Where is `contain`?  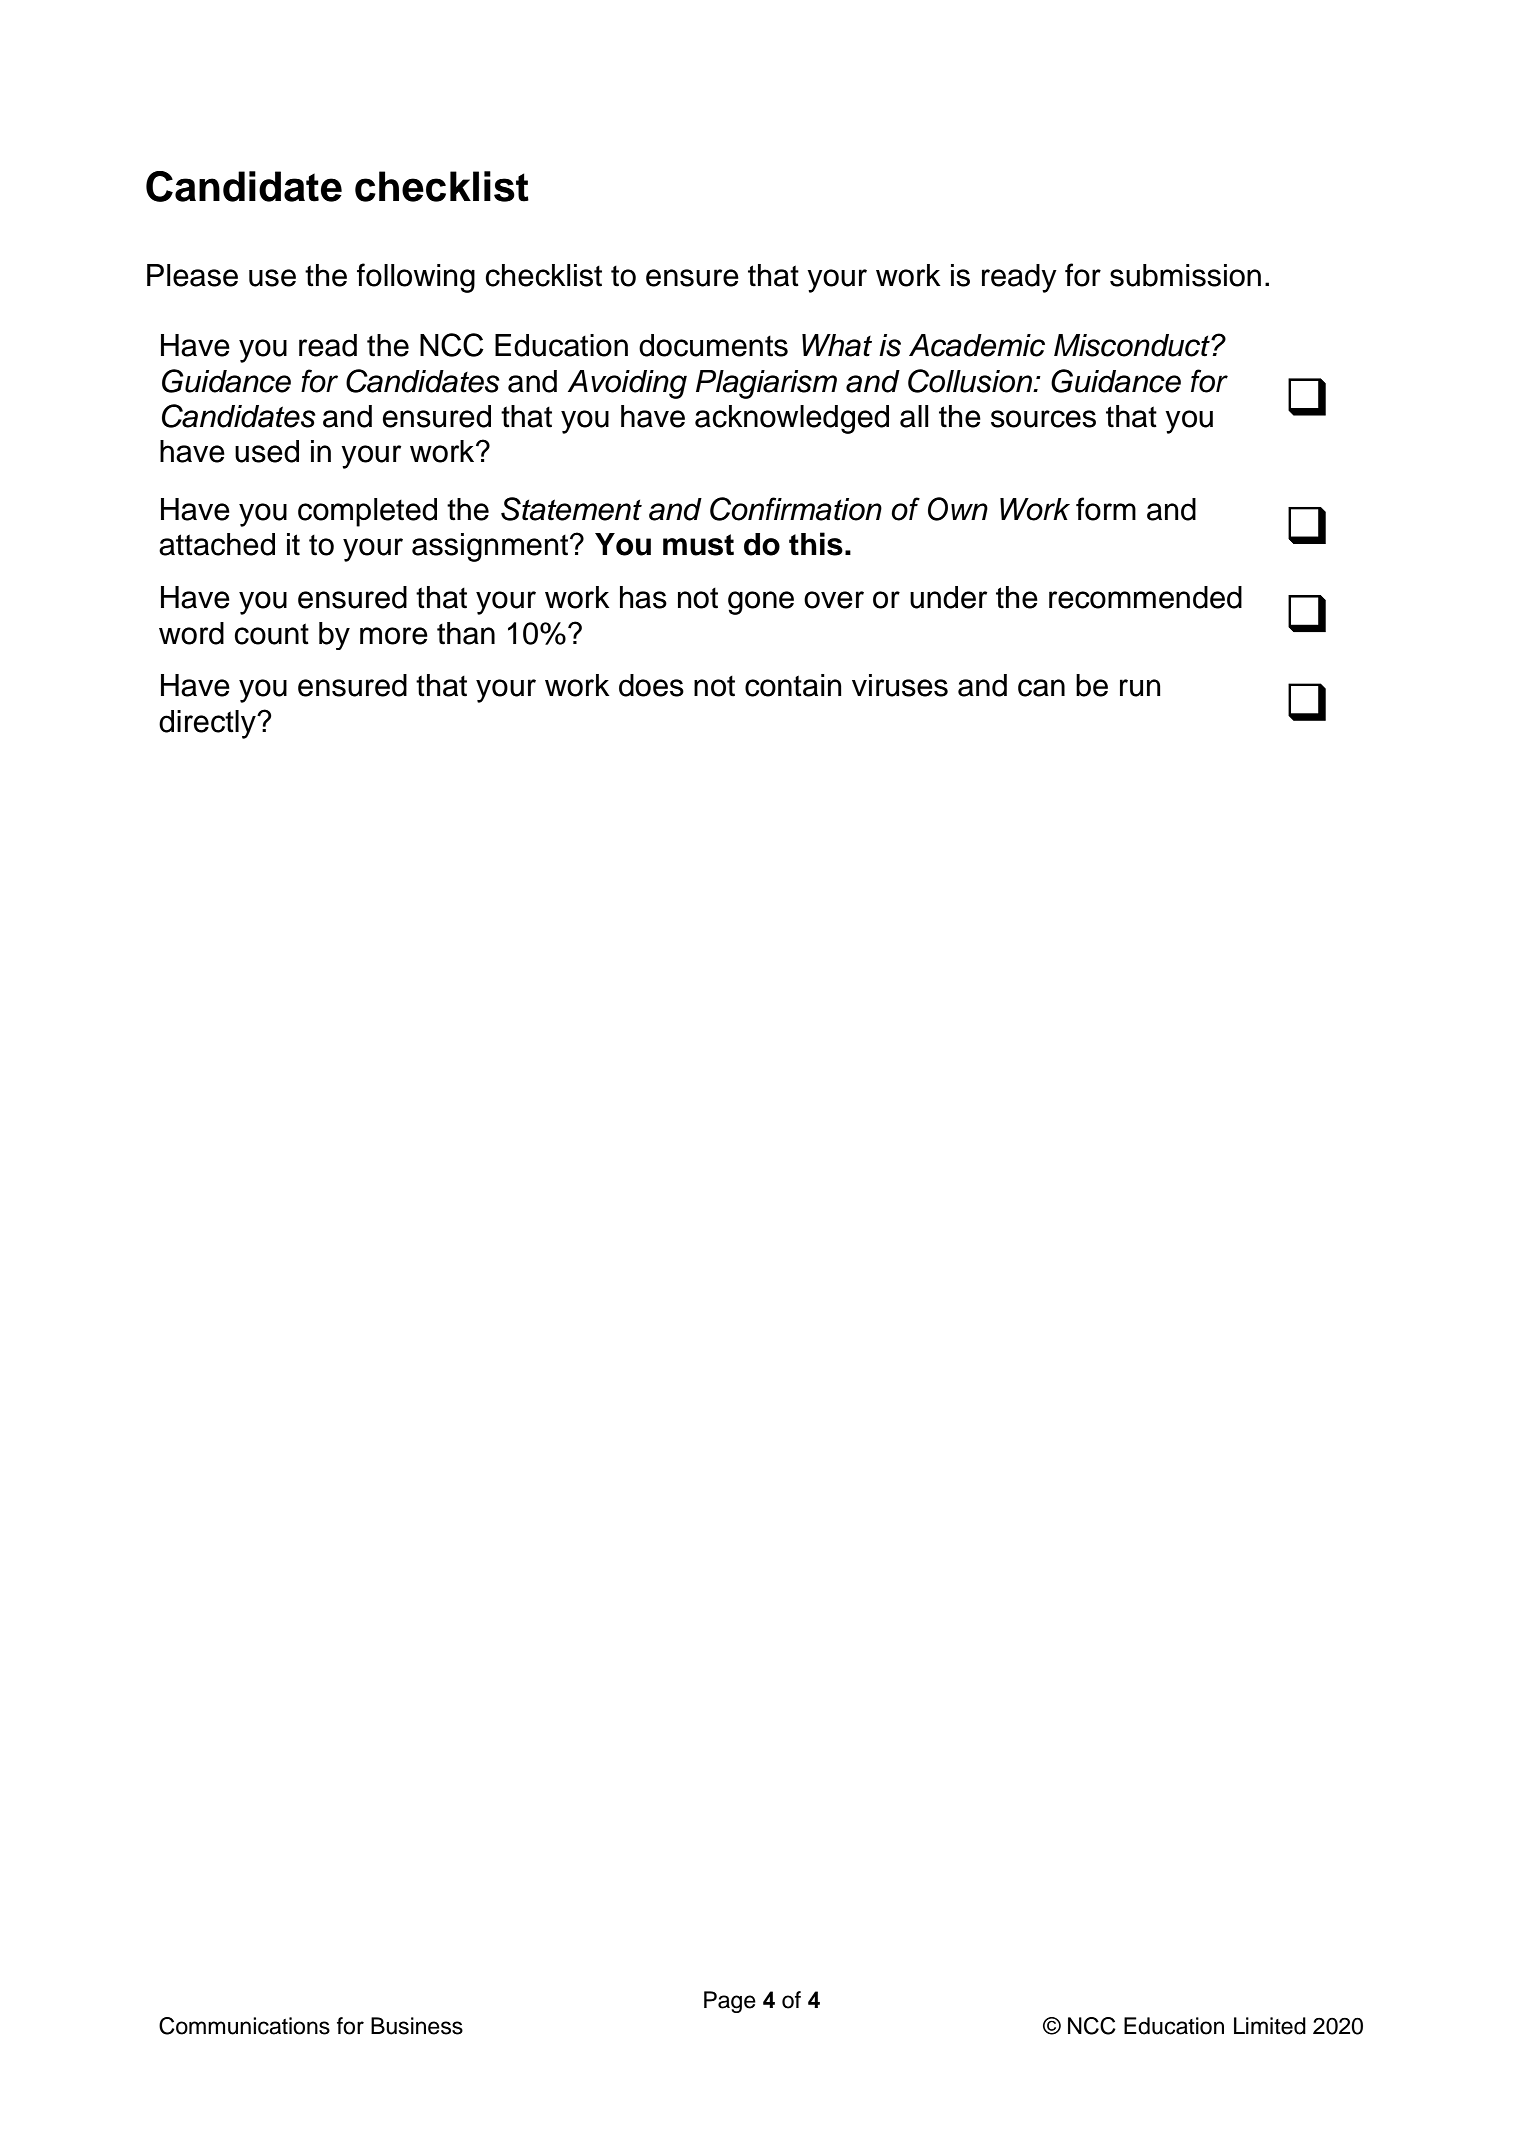
contain is located at coordinates (793, 685).
